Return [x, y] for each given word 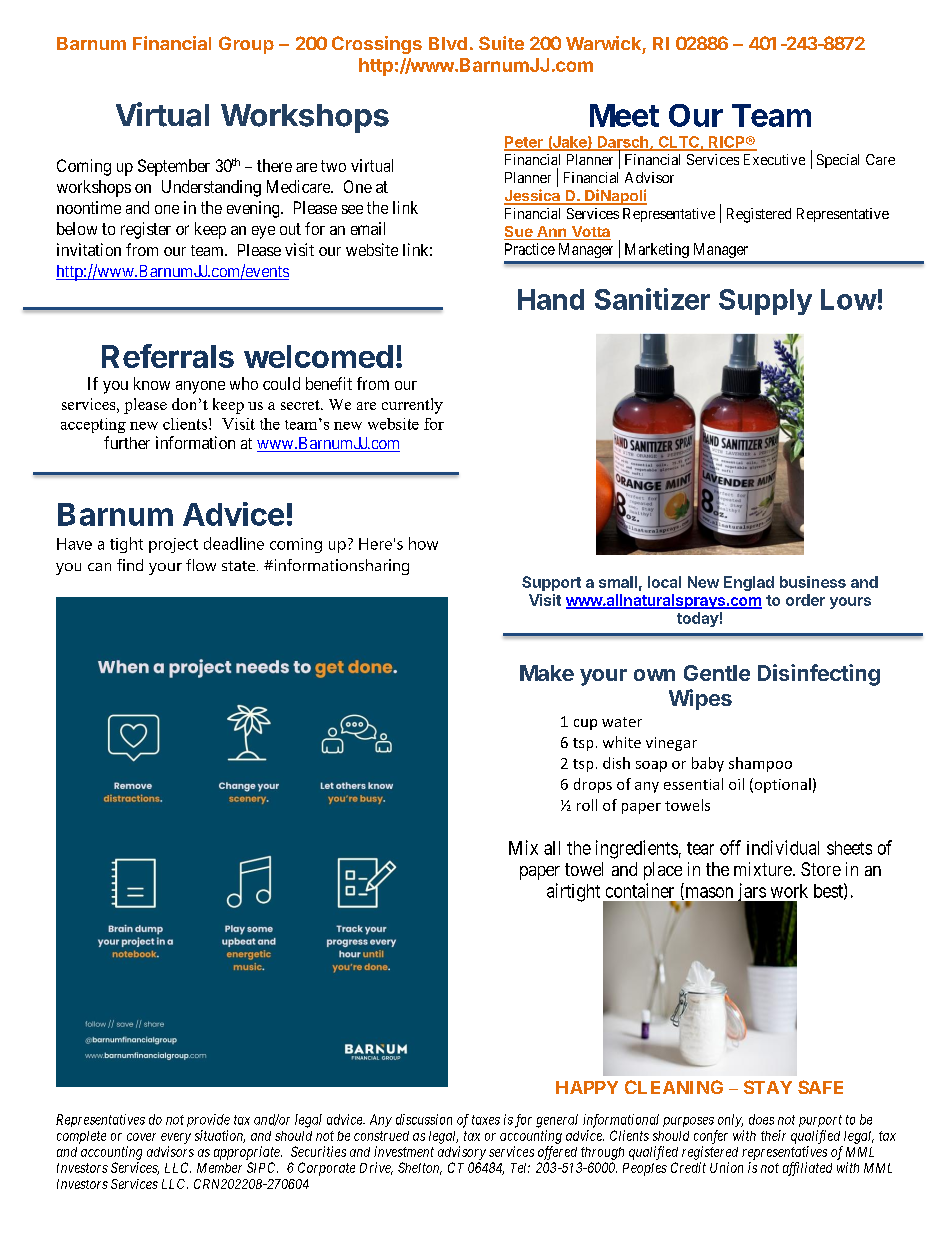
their [773, 1135]
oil [736, 784]
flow [201, 565]
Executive [774, 159]
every [176, 1138]
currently [412, 406]
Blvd [448, 43]
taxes [486, 1120]
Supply [765, 302]
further [127, 442]
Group [246, 45]
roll [587, 805]
